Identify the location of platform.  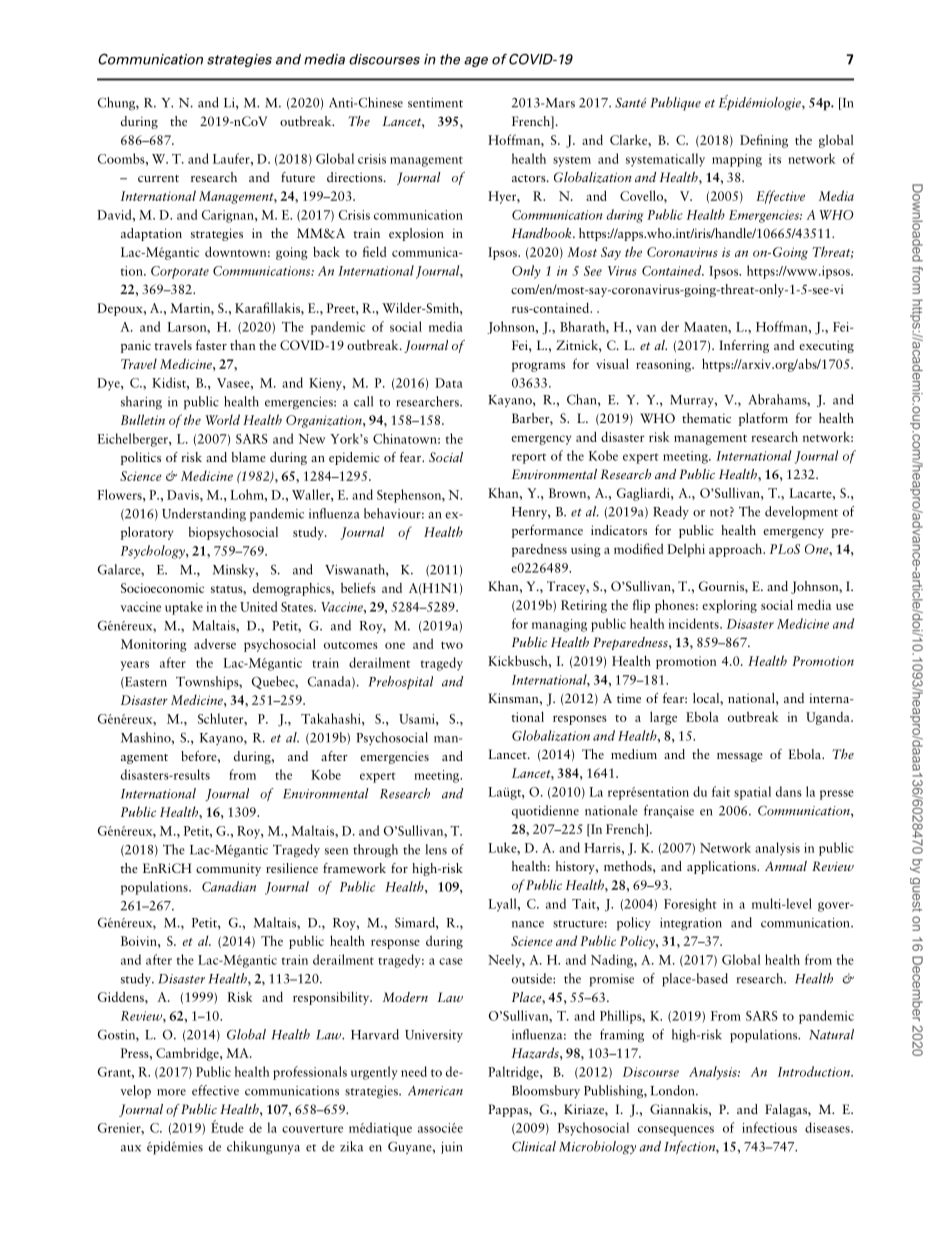
(763, 419).
